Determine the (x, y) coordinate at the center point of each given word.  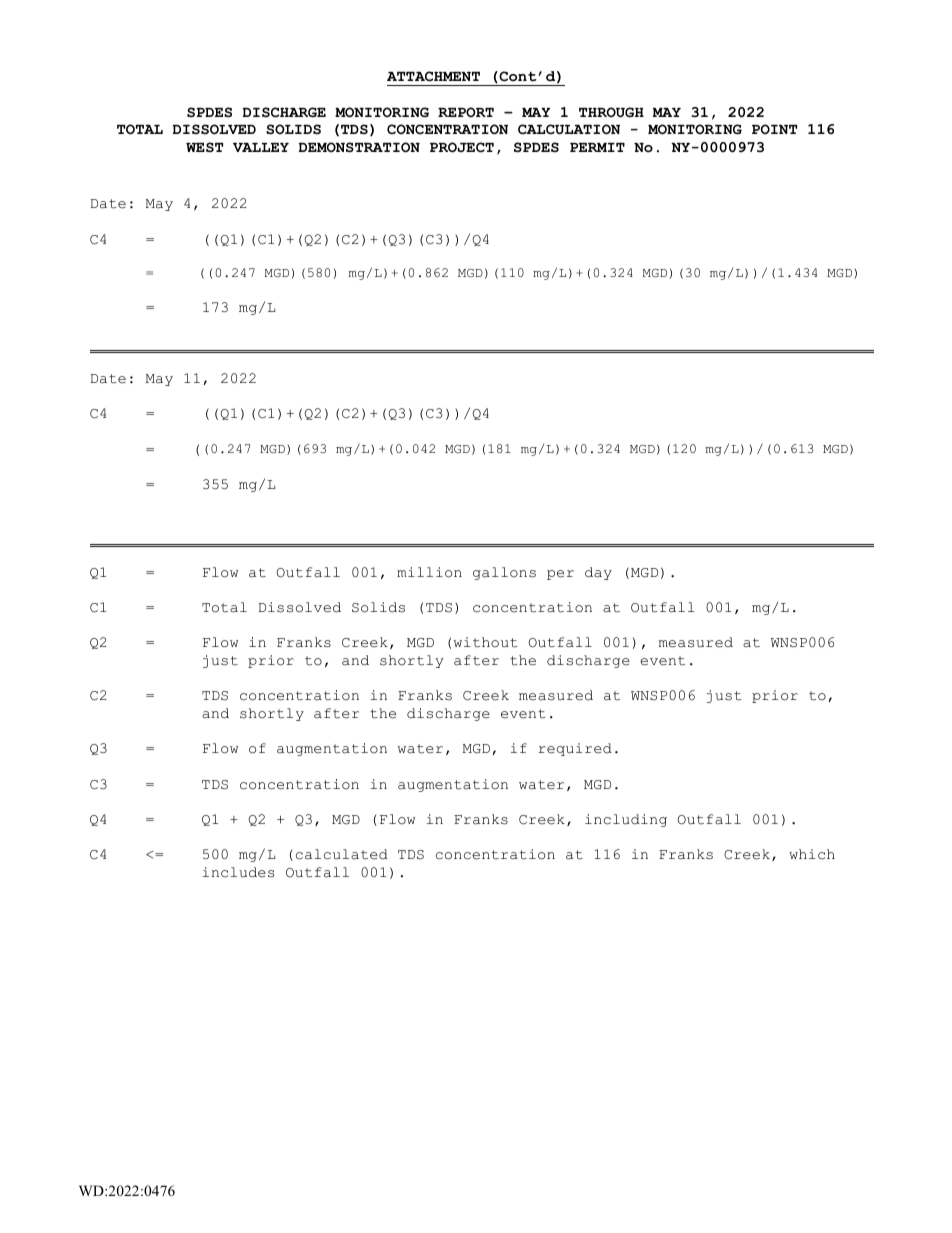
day (598, 573)
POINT (774, 129)
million (429, 572)
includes (238, 872)
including (626, 820)
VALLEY (261, 147)
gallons (504, 573)
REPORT (466, 112)
